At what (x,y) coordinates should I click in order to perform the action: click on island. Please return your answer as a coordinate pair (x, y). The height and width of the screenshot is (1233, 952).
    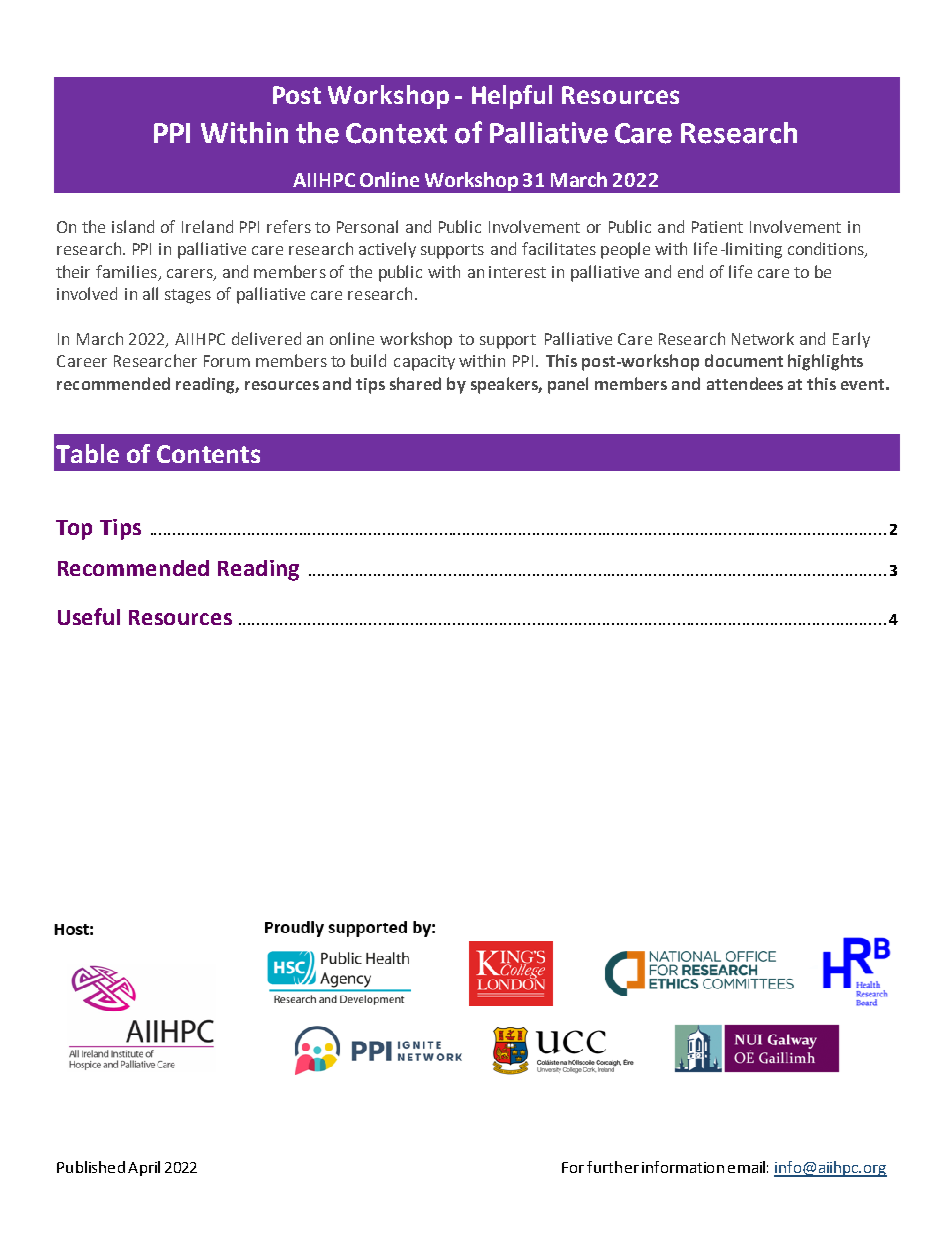
    Looking at the image, I should click on (133, 226).
